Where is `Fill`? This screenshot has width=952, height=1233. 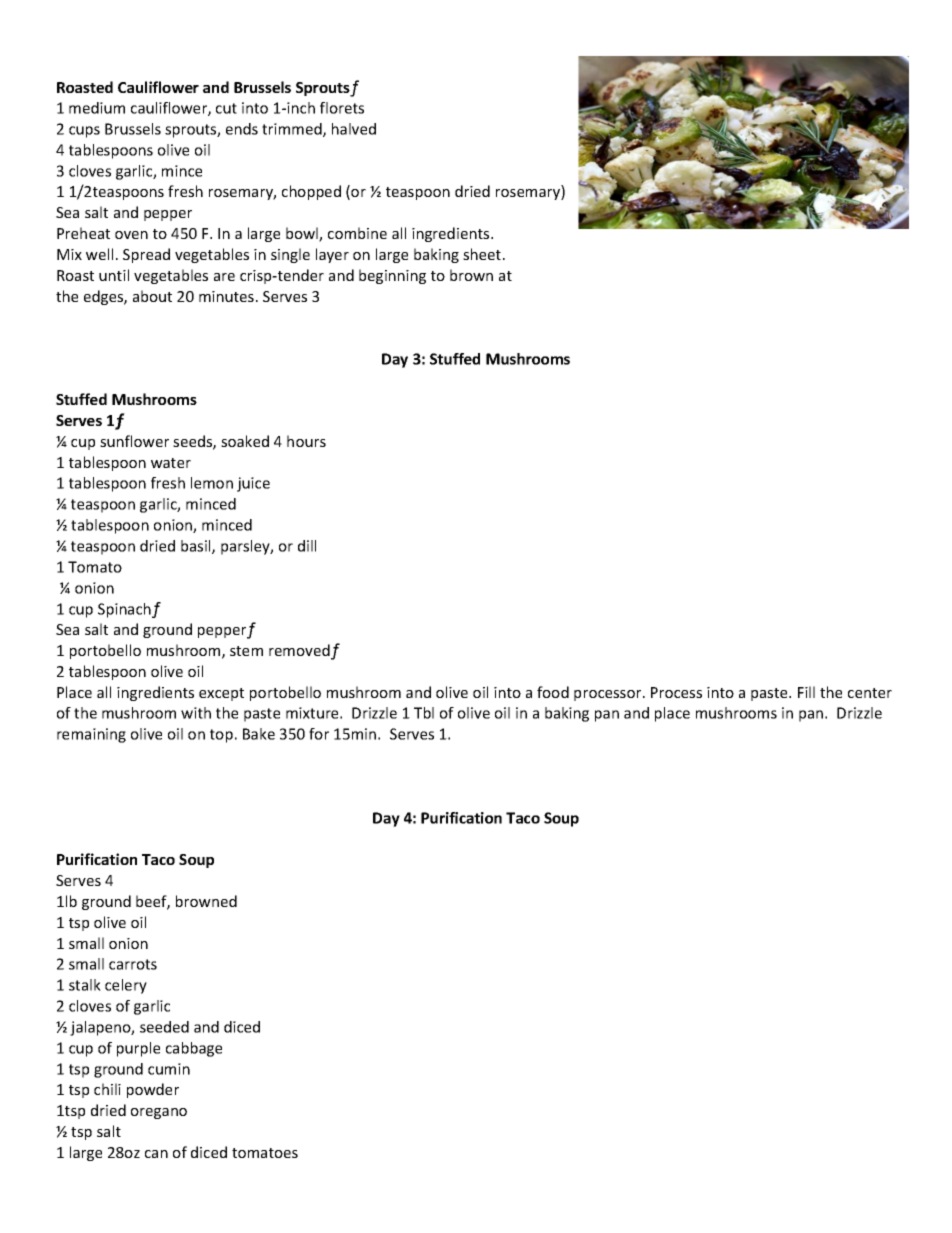 Fill is located at coordinates (806, 692).
